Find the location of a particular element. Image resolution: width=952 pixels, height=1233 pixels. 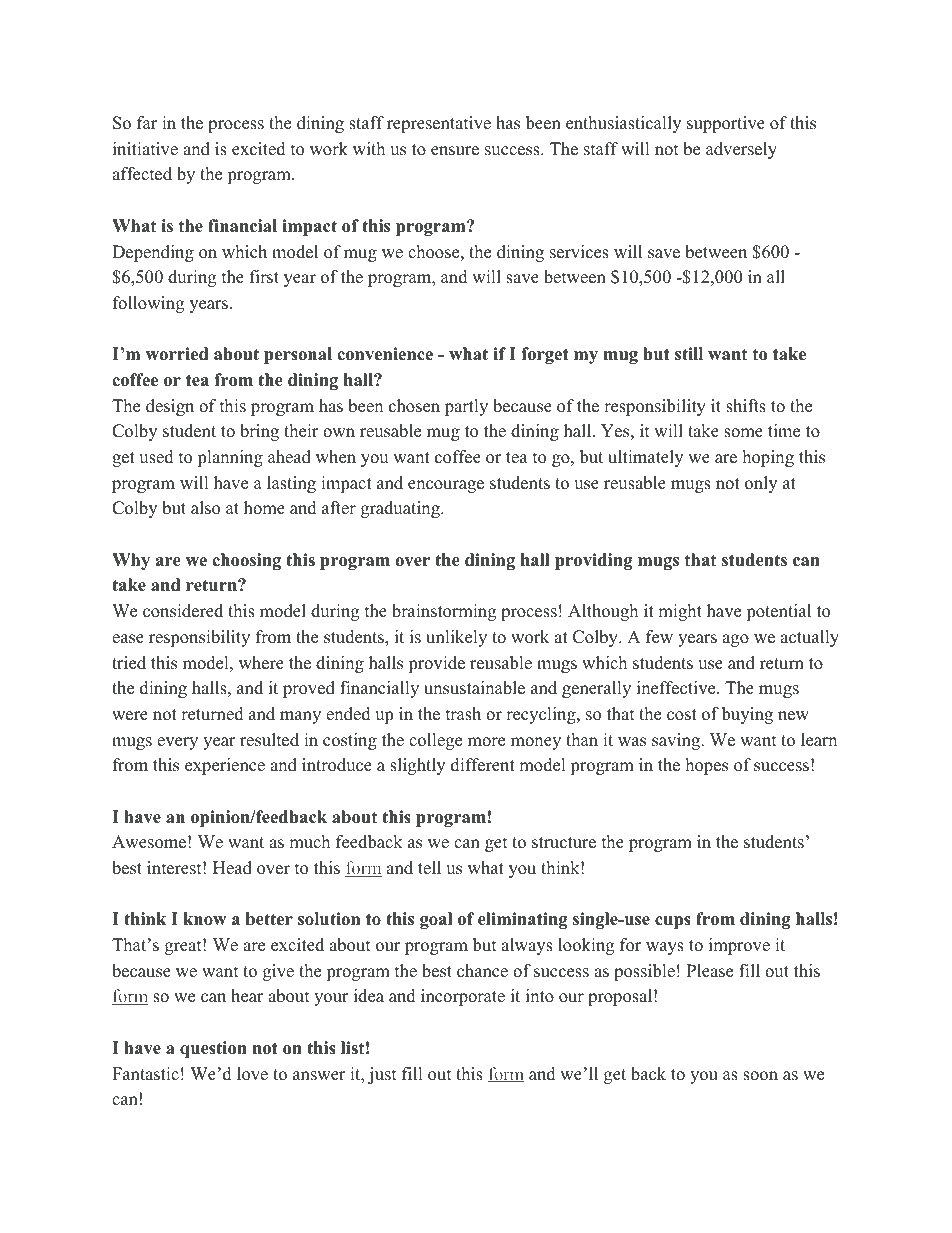

soon is located at coordinates (760, 1076).
